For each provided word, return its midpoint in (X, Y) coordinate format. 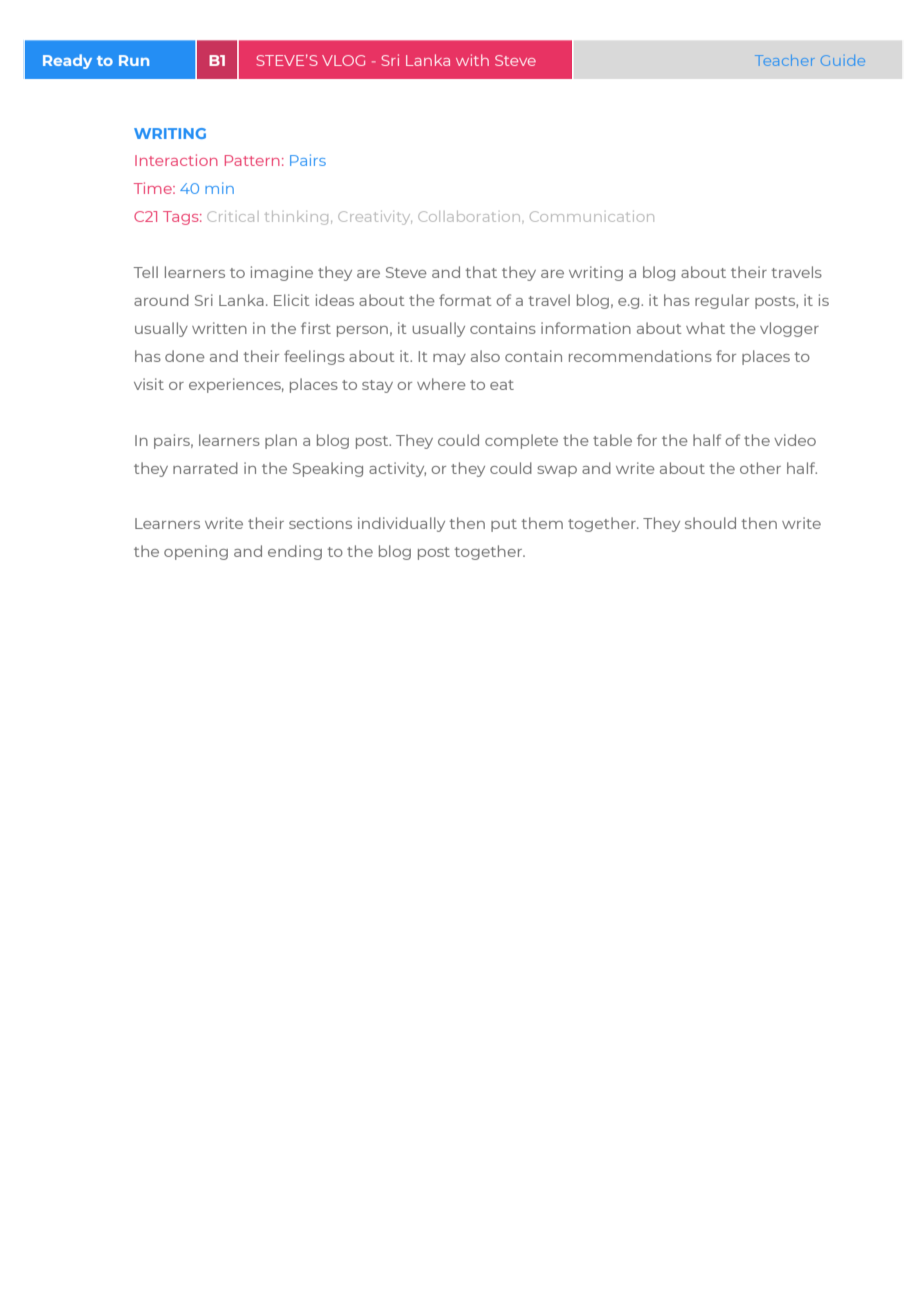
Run (134, 60)
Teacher (785, 60)
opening (196, 552)
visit (149, 384)
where (441, 384)
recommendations (640, 356)
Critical (230, 216)
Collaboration (469, 216)
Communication (592, 216)
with (472, 60)
